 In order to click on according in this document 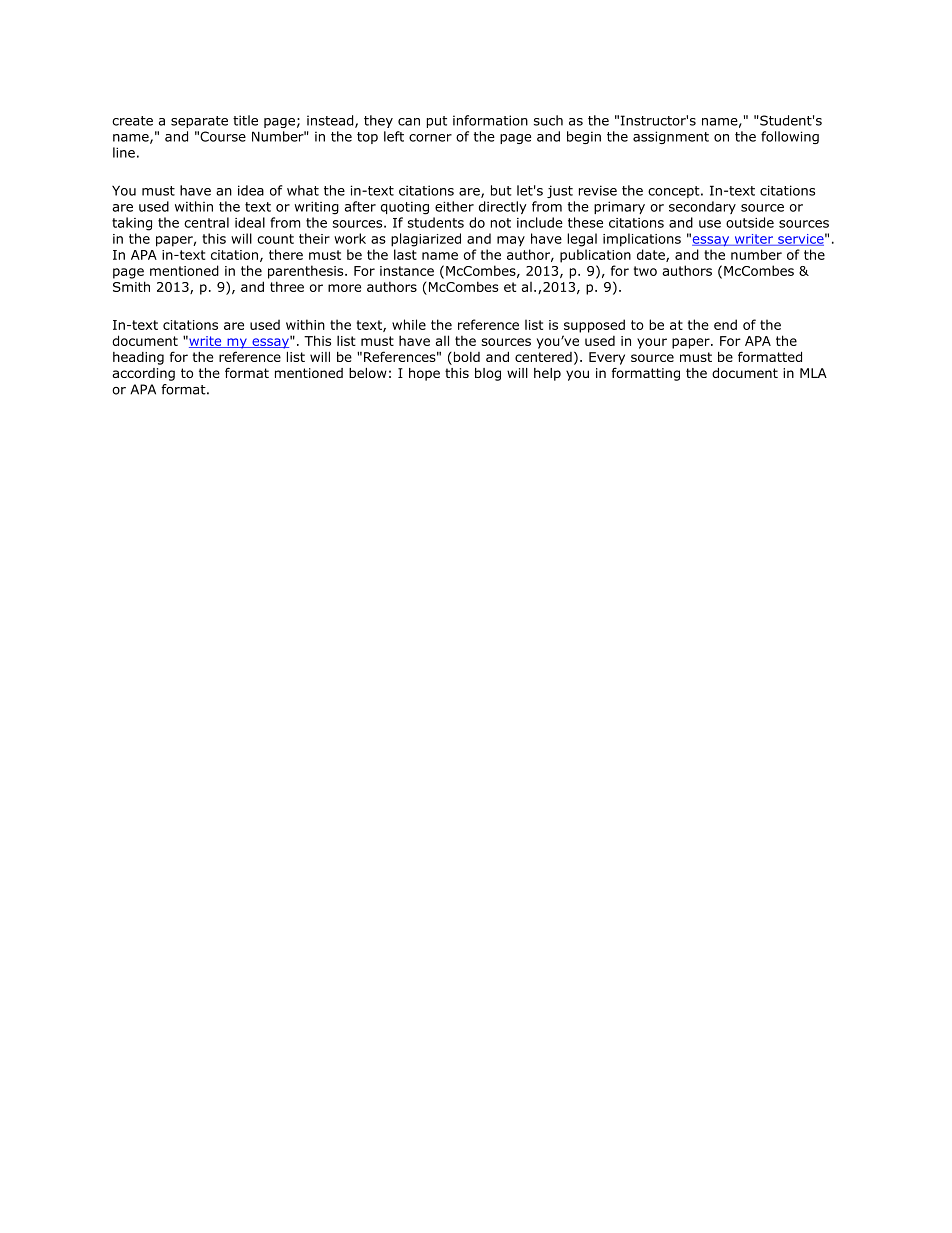, I will do `click(143, 374)`.
